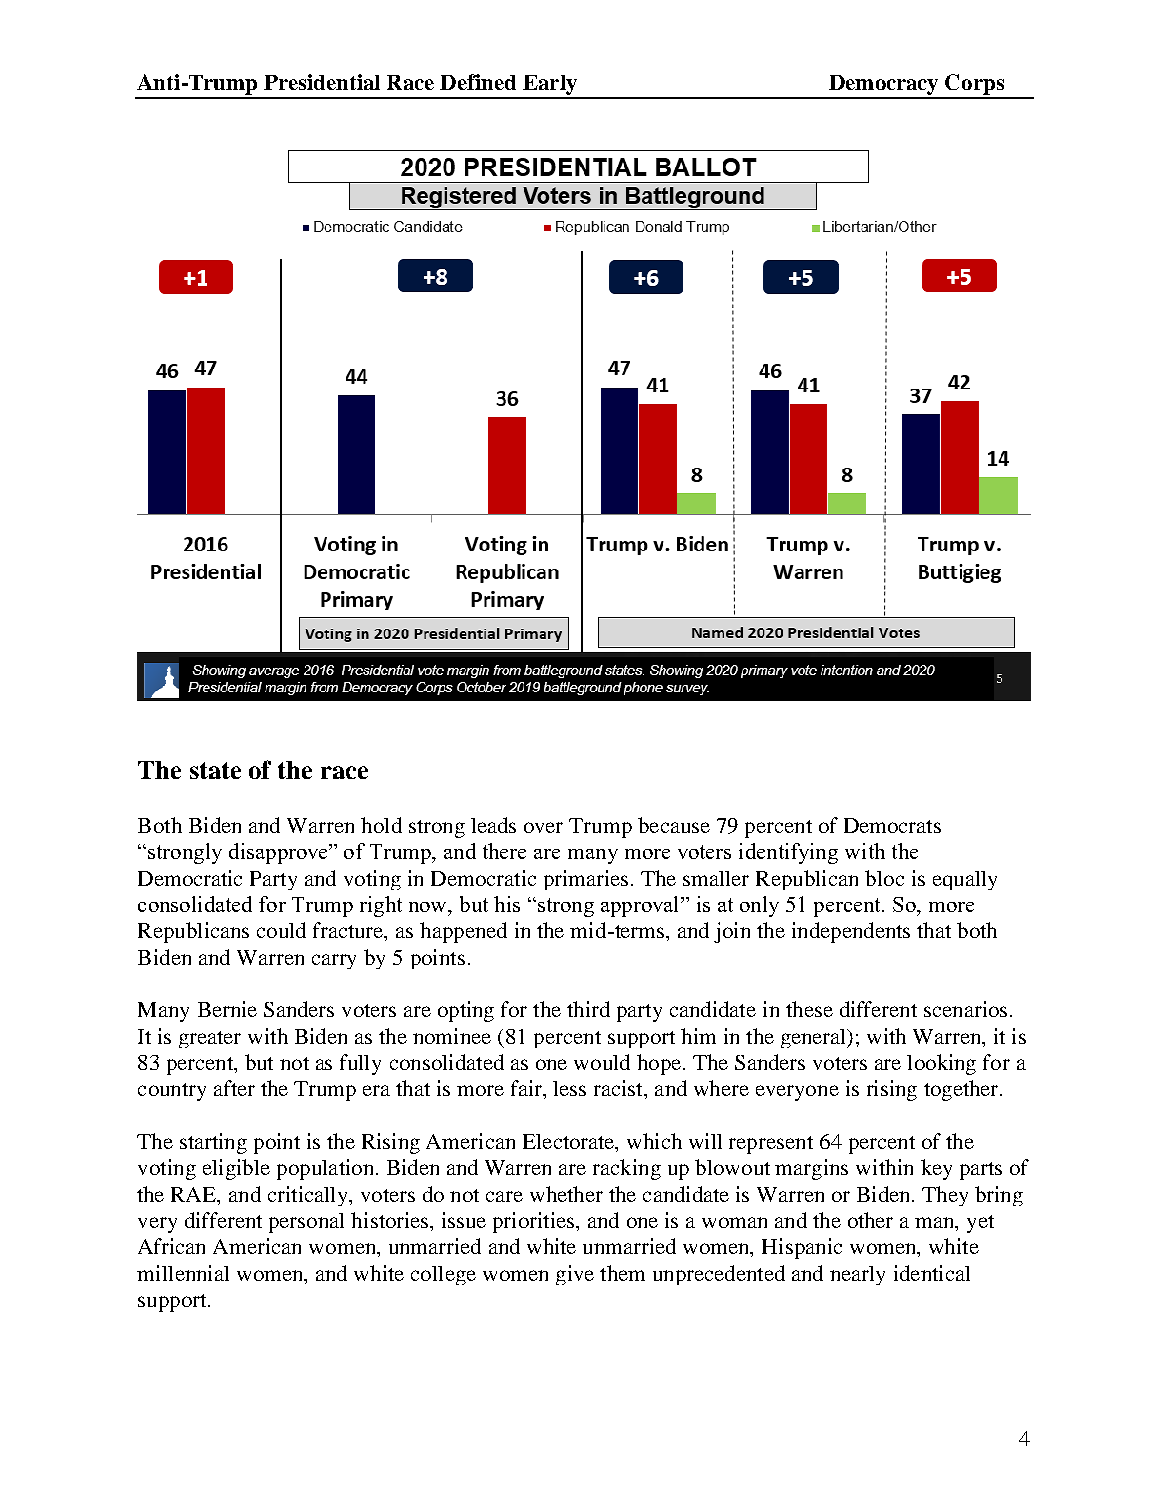 The height and width of the document is (1512, 1168). Describe the element at coordinates (870, 1220) in the document. I see `other` at that location.
